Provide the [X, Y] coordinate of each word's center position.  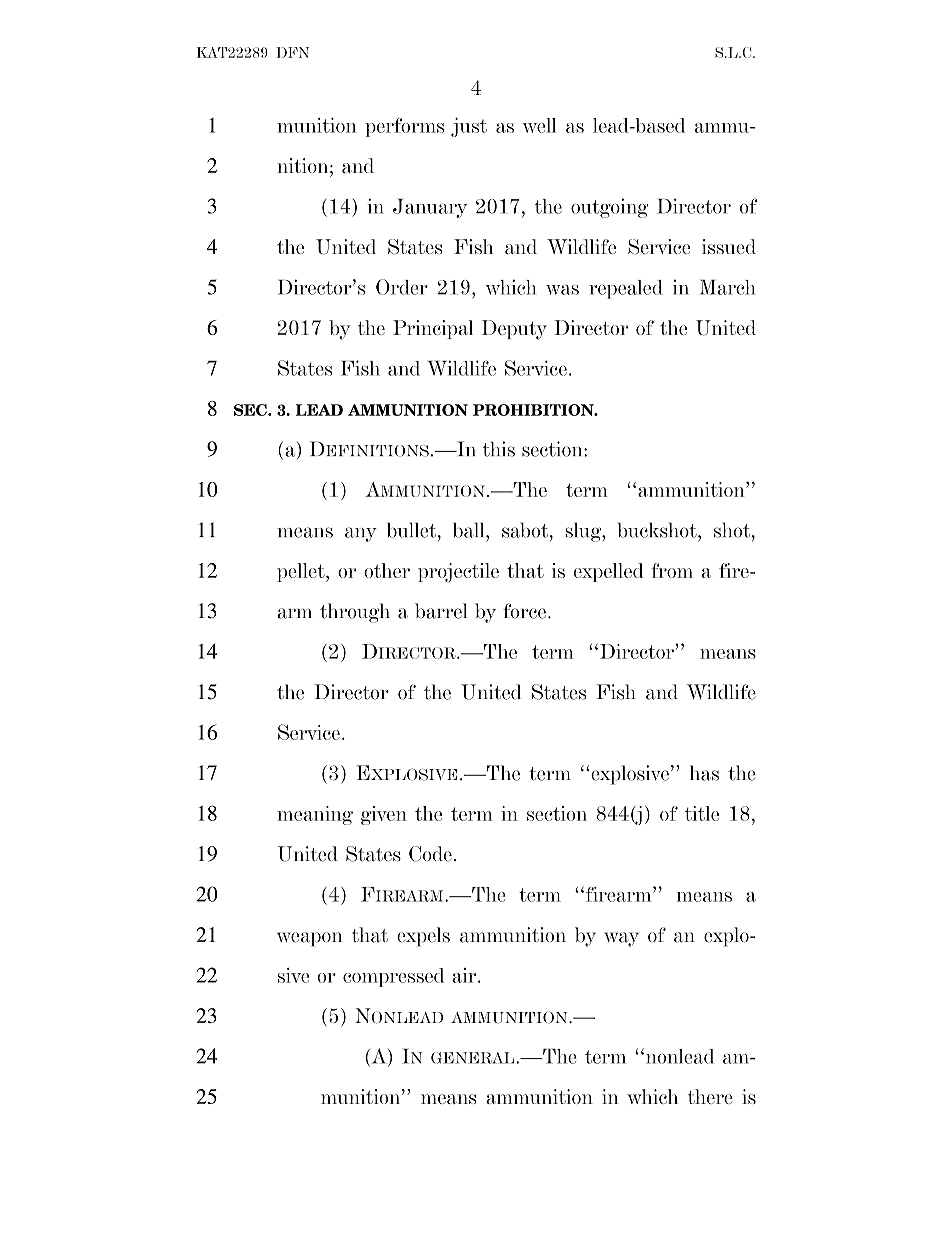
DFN [292, 52]
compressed [393, 977]
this [499, 449]
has [704, 773]
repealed [626, 289]
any [361, 534]
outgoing [609, 208]
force [524, 611]
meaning [315, 815]
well [539, 125]
